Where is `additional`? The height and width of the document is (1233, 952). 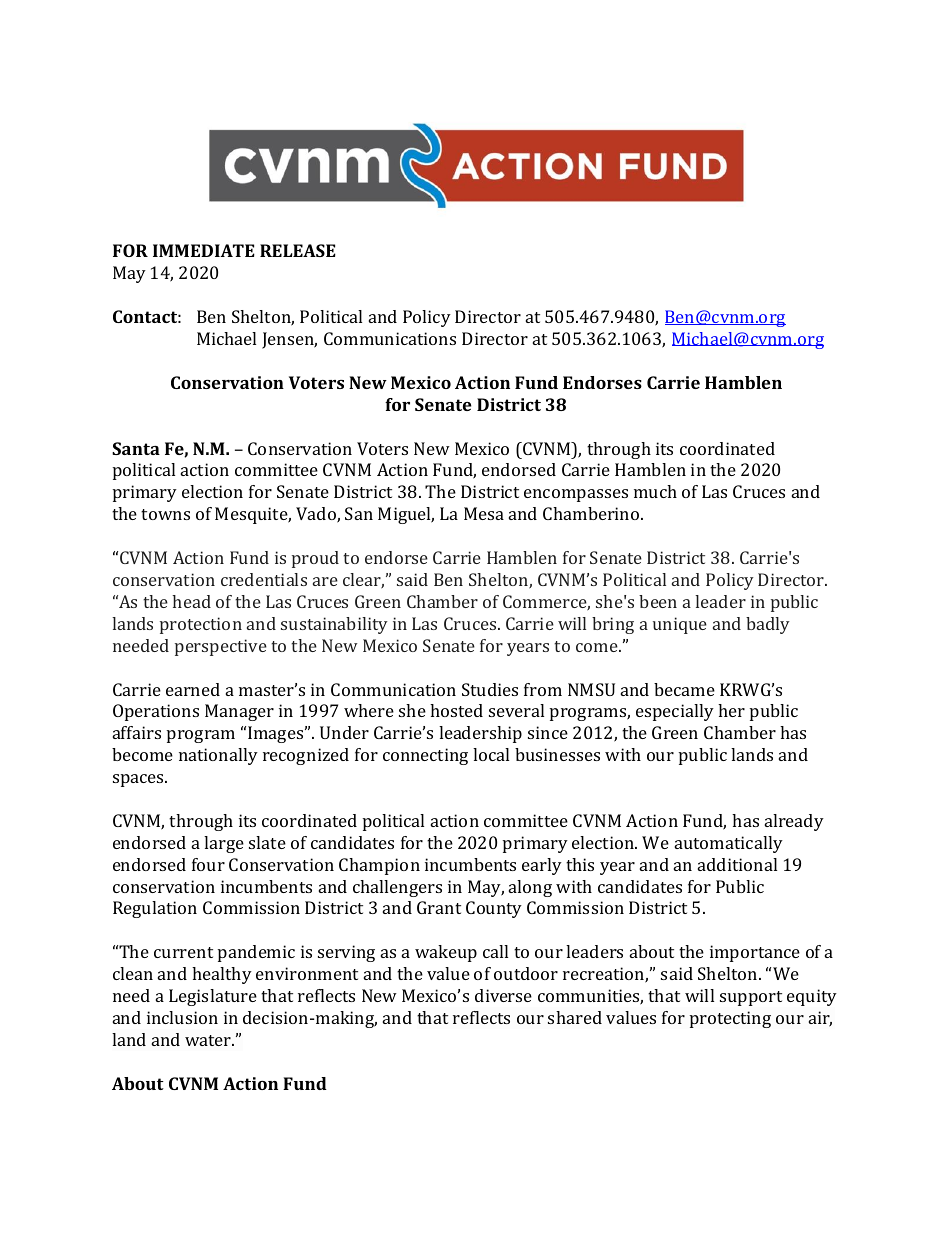 additional is located at coordinates (737, 864).
